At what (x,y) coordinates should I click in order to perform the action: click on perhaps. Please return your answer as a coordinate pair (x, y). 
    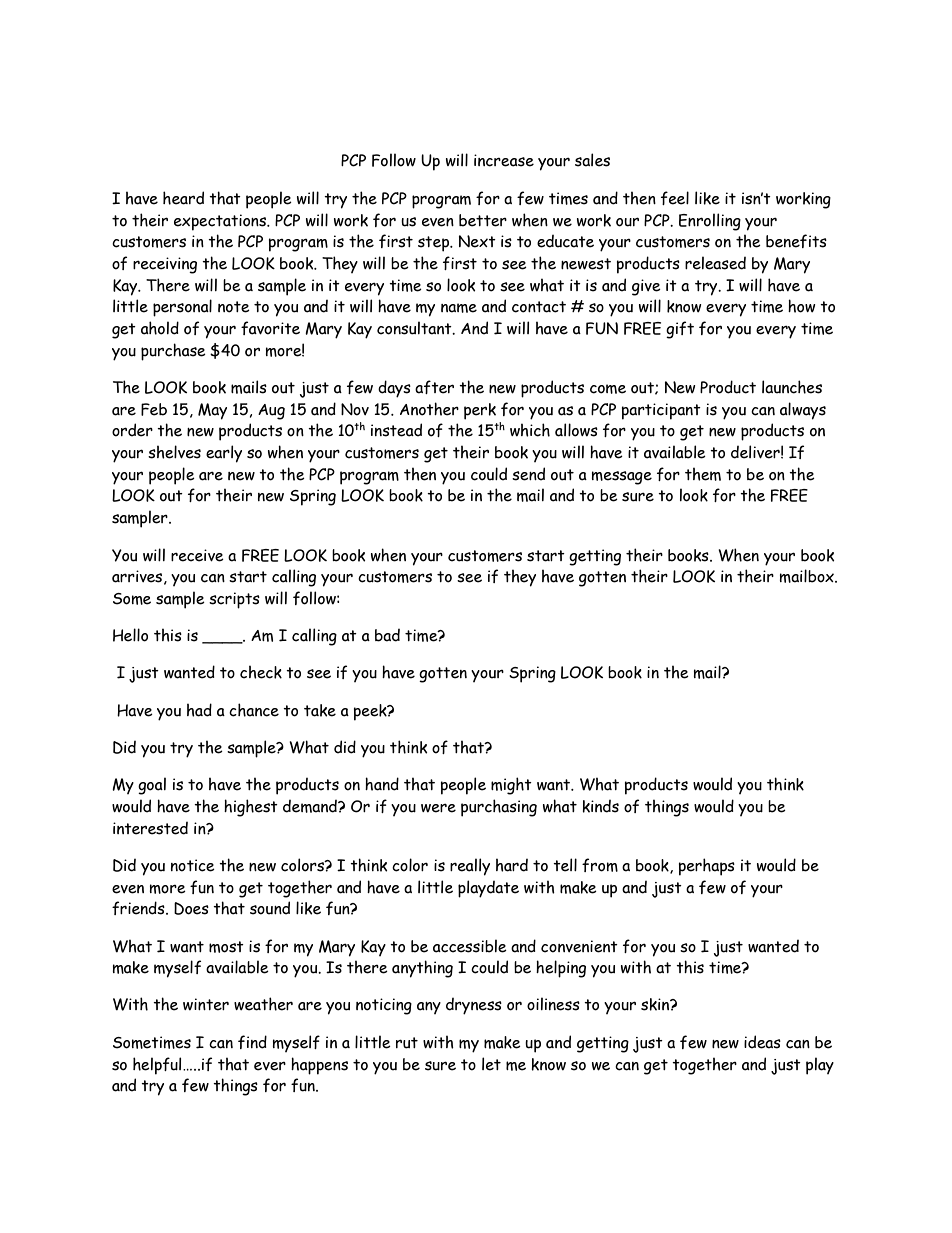
    Looking at the image, I should click on (707, 867).
